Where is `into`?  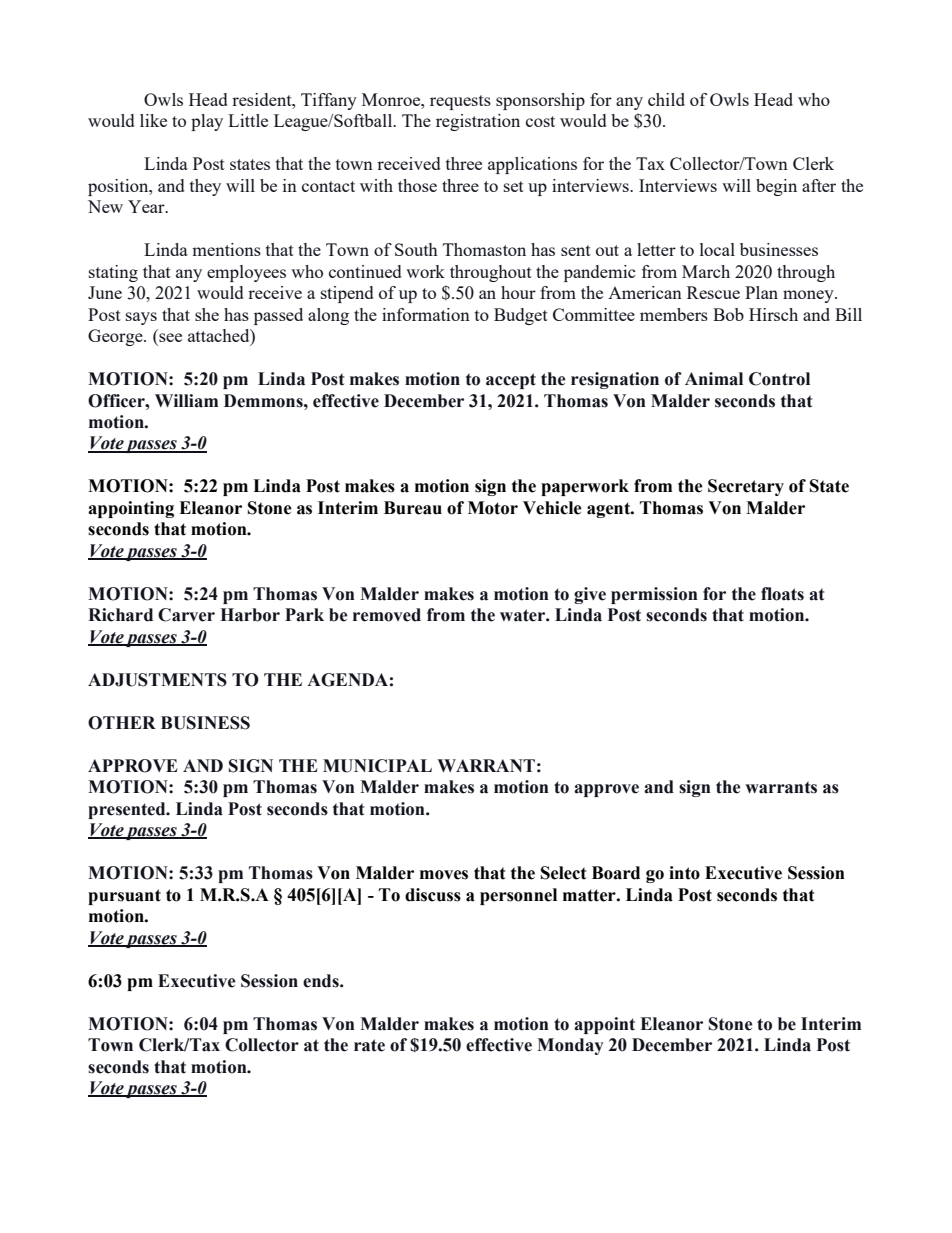
into is located at coordinates (684, 873).
